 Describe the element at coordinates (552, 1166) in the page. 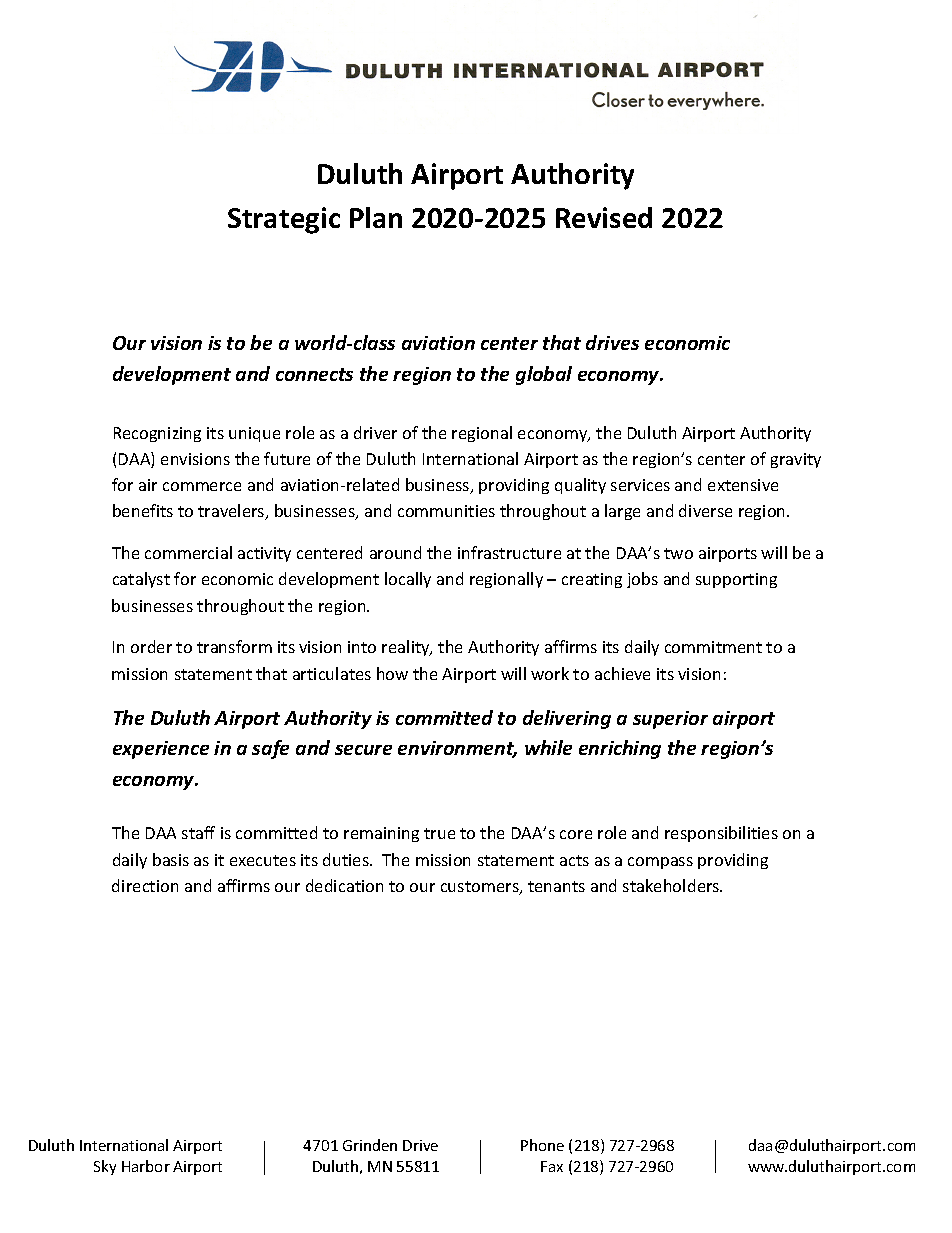

I see `Fax` at that location.
